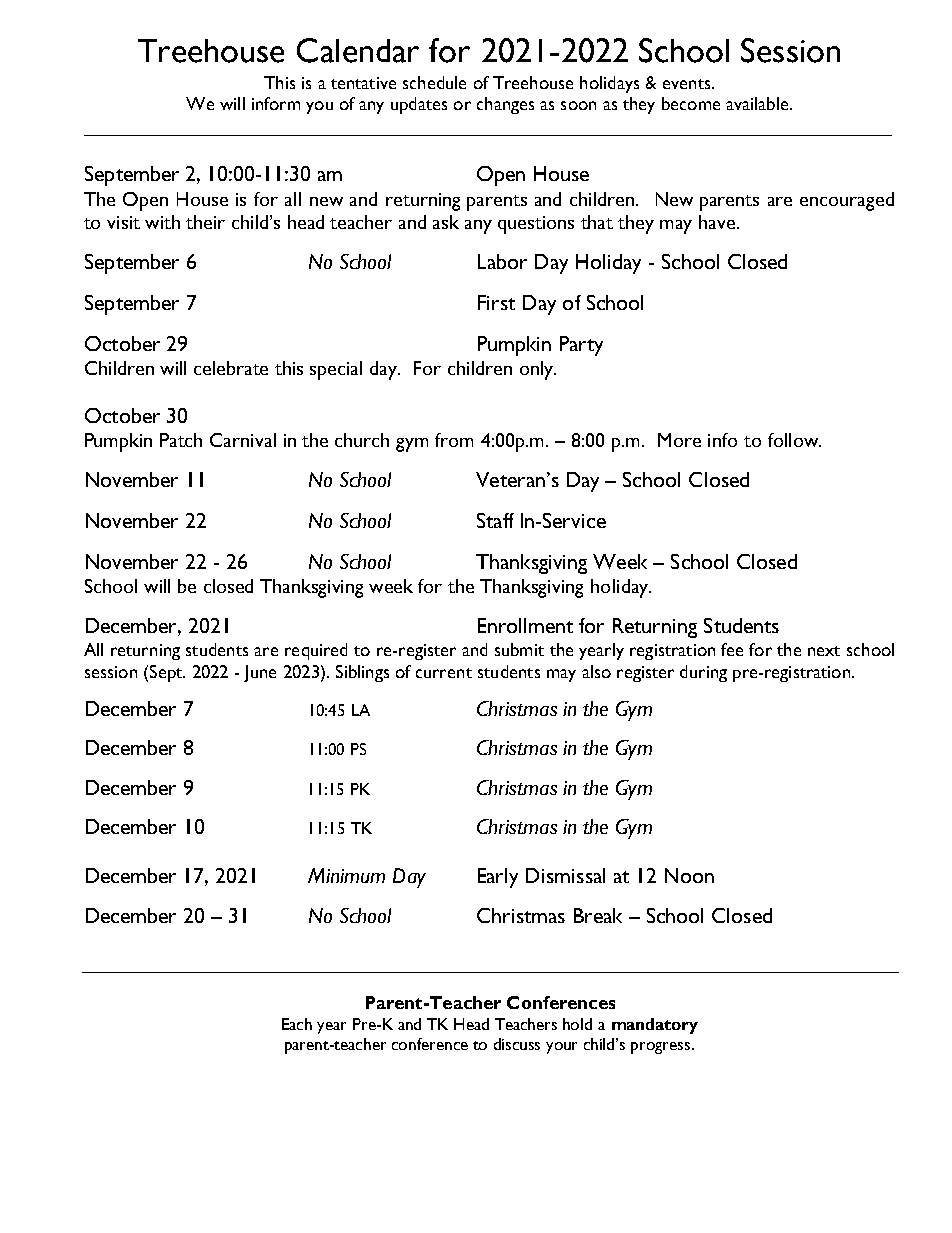 The image size is (952, 1233). I want to click on from, so click(454, 440).
